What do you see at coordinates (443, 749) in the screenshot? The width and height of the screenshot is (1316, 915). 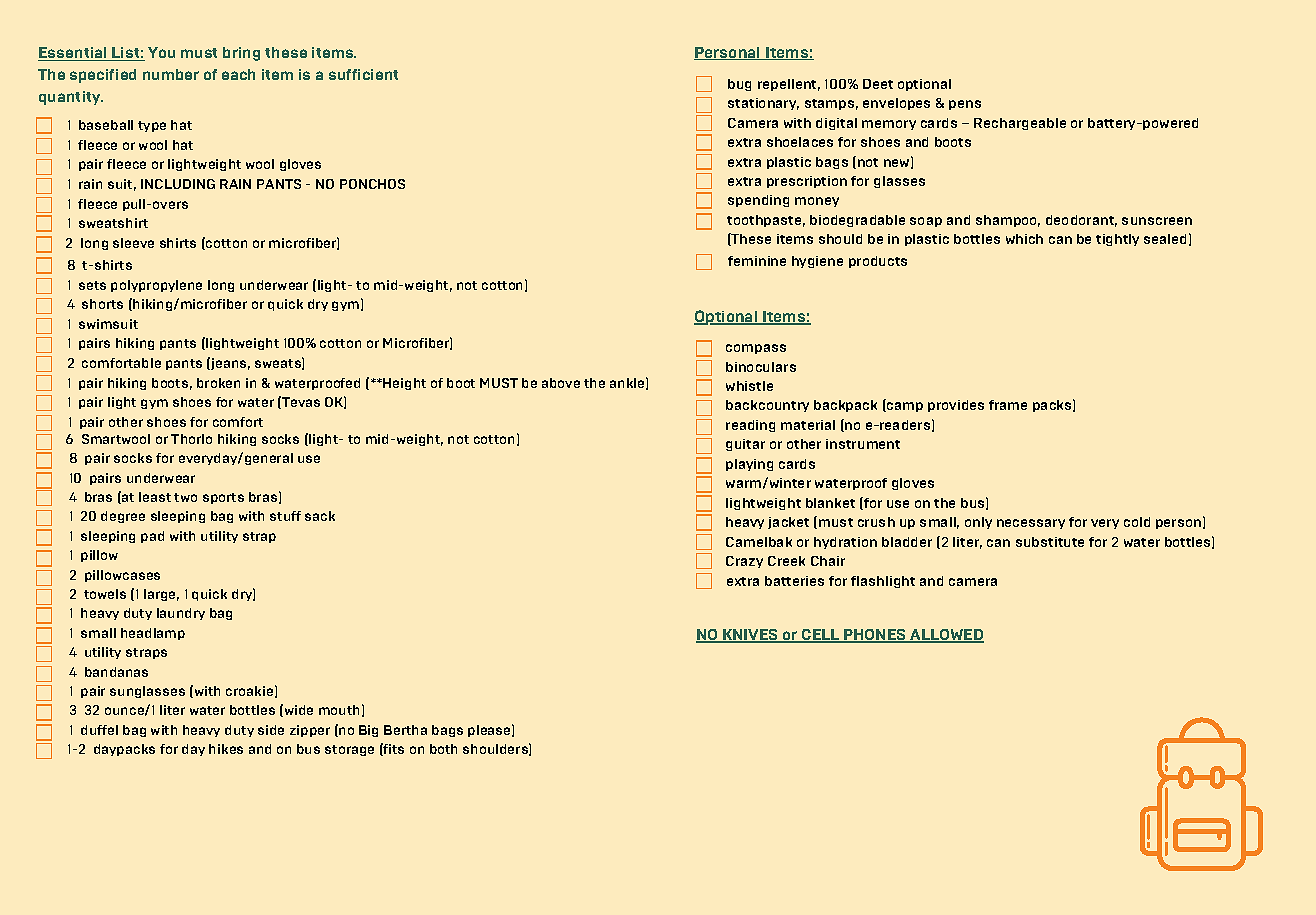 I see `both` at bounding box center [443, 749].
